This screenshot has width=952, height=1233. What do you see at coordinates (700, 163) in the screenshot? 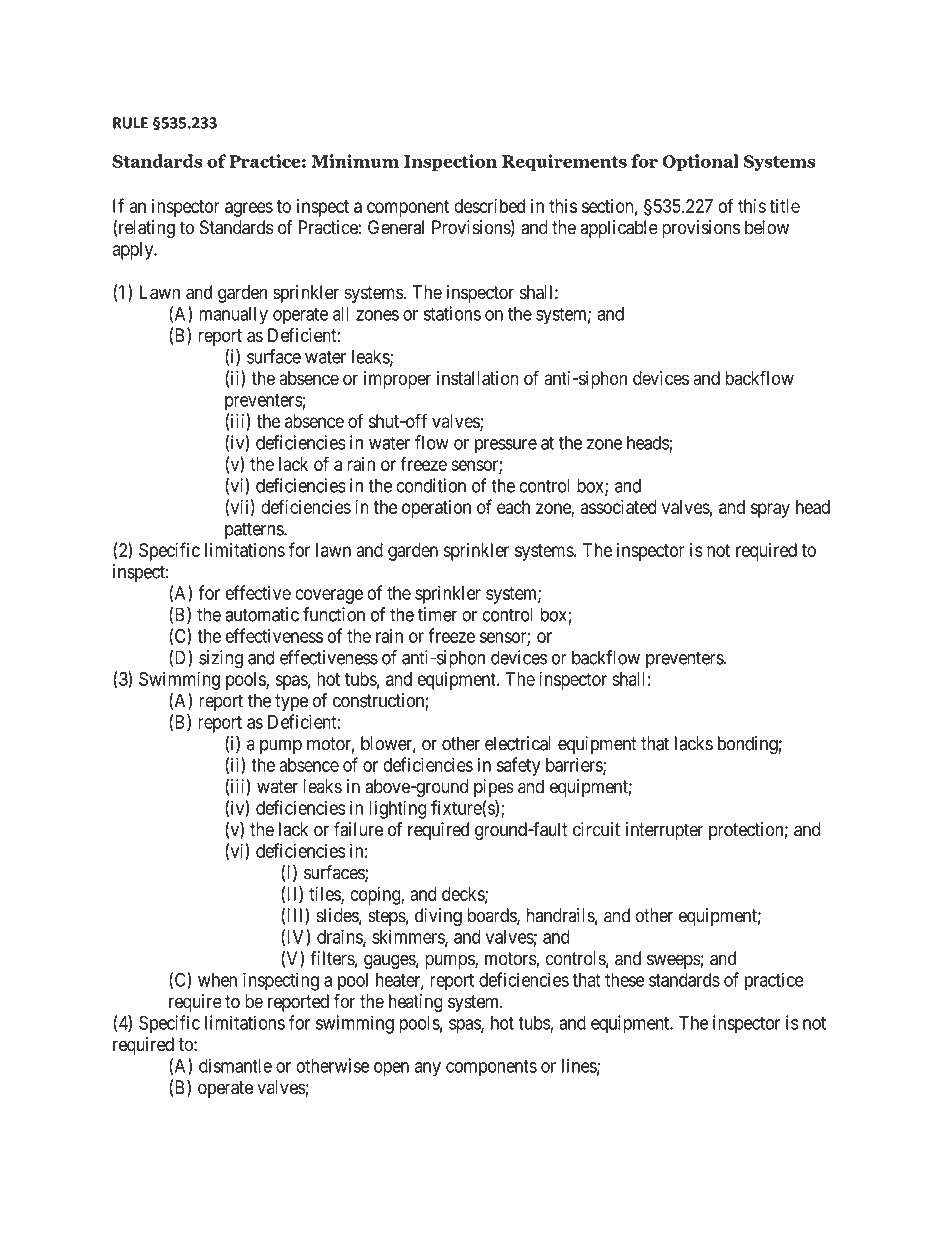
I see `Optional` at bounding box center [700, 163].
